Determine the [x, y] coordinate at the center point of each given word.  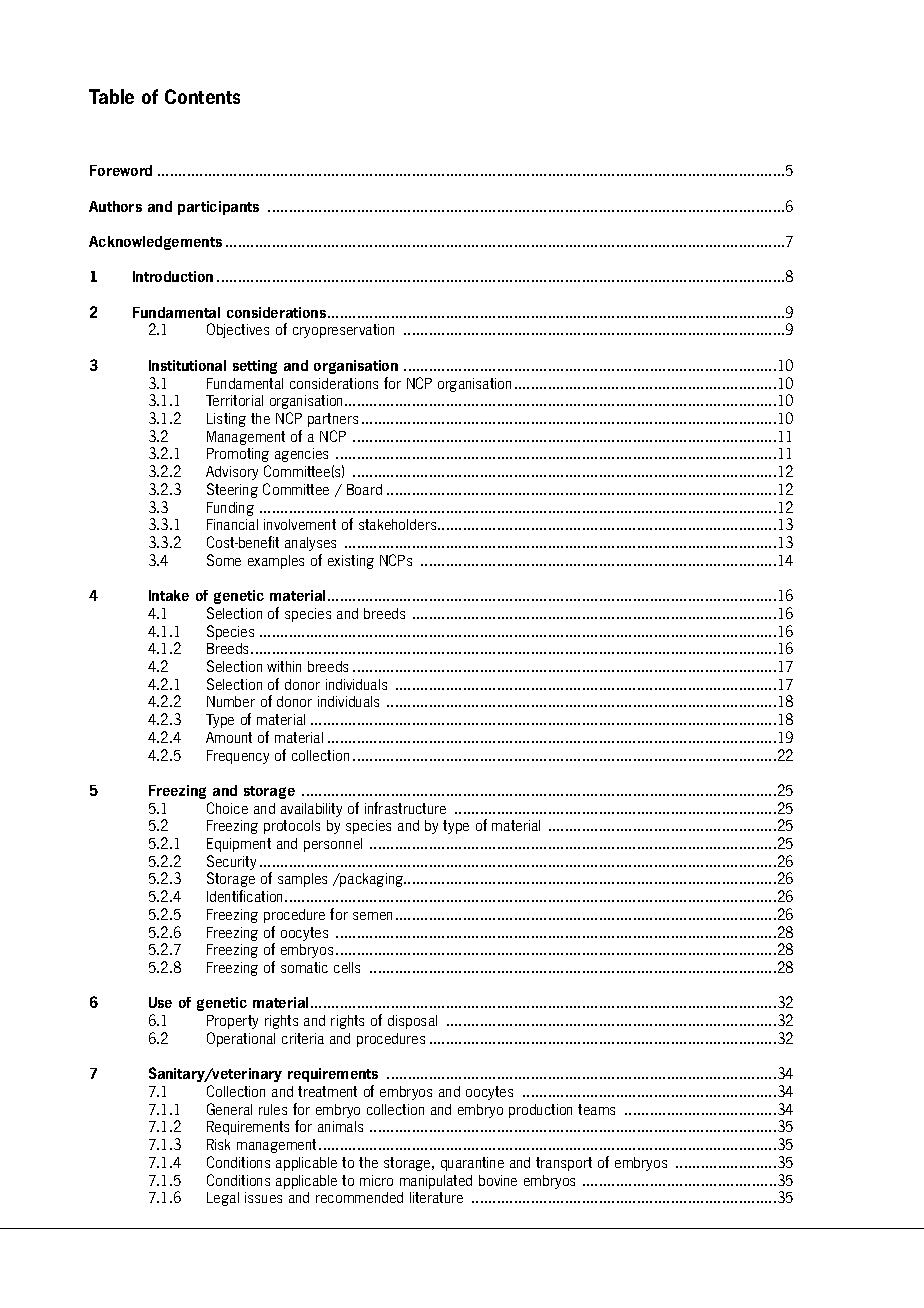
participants [218, 208]
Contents [202, 96]
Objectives [238, 330]
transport [564, 1164]
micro [376, 1180]
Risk [218, 1144]
